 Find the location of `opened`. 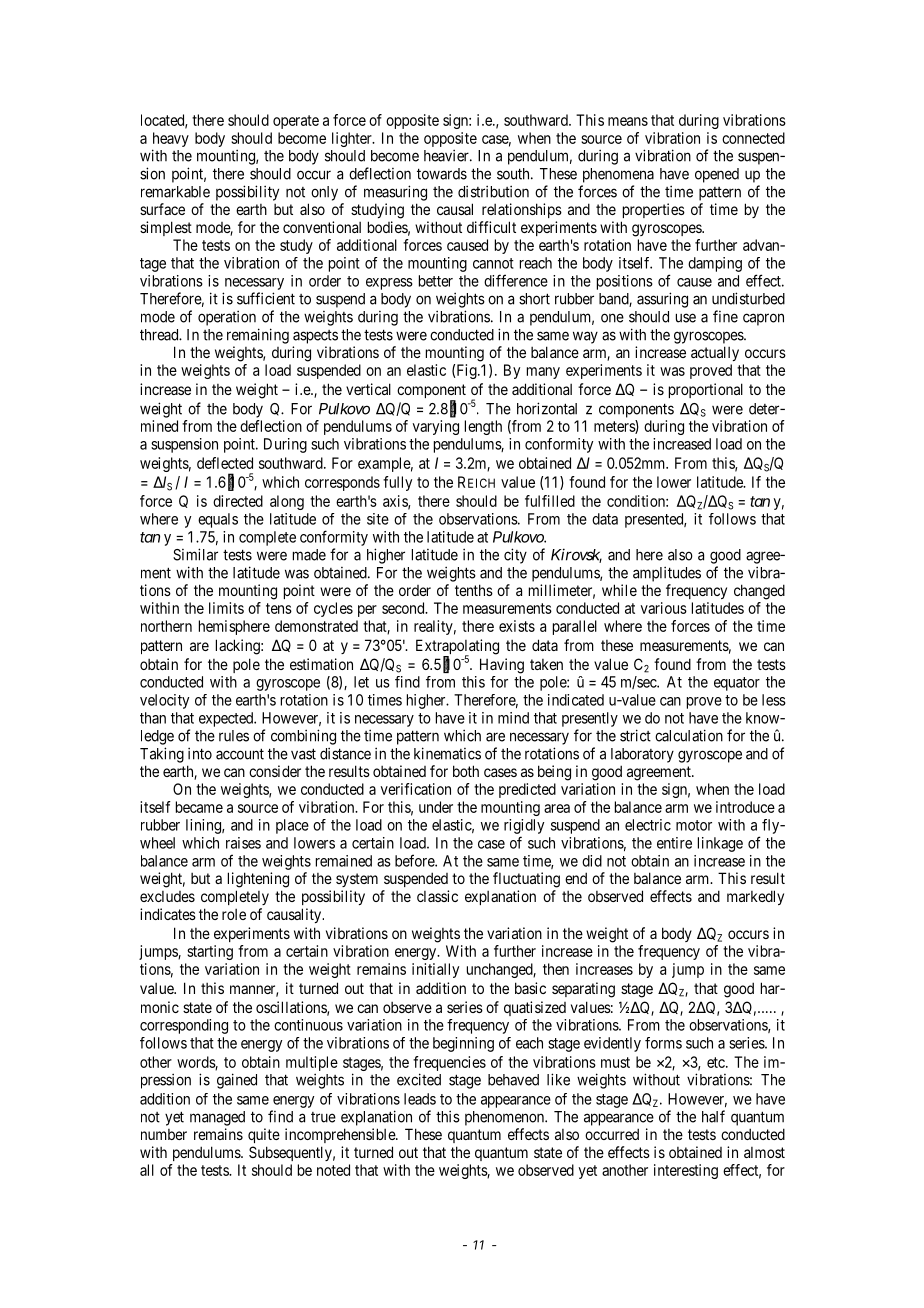

opened is located at coordinates (717, 175).
